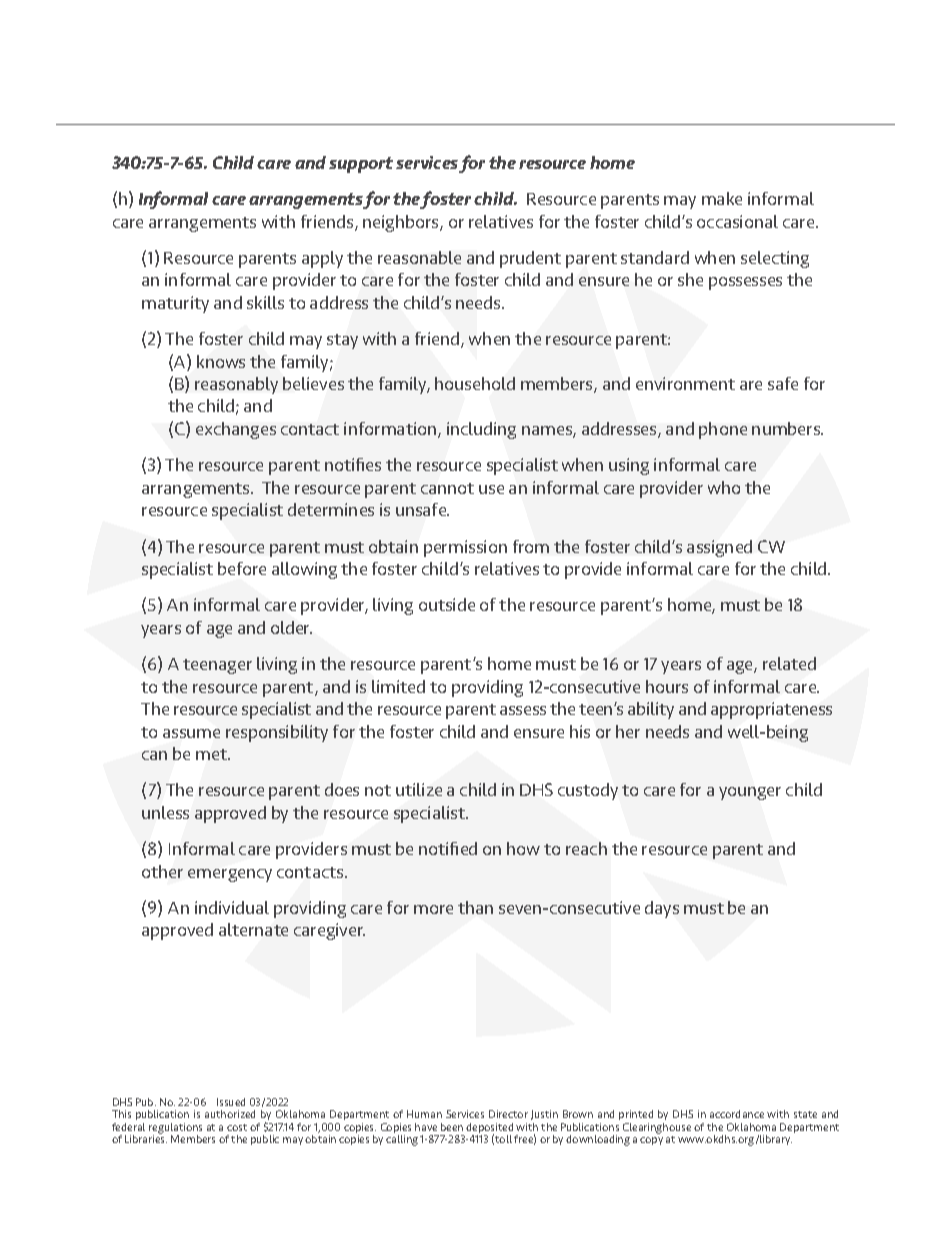 The height and width of the document is (1233, 952). Describe the element at coordinates (722, 198) in the document. I see `make` at that location.
